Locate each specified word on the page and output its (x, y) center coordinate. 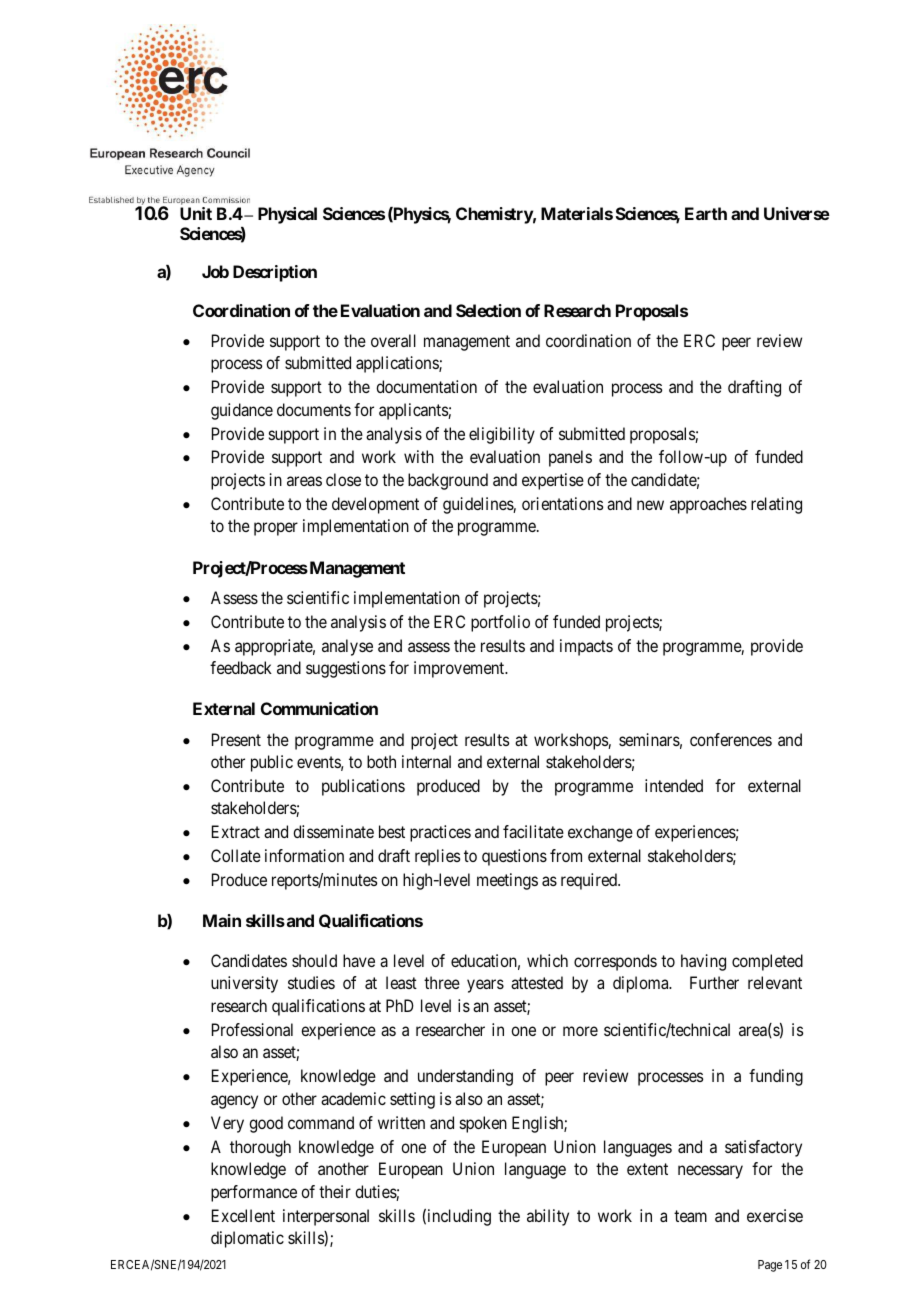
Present (236, 739)
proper (276, 529)
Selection (488, 310)
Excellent (243, 1215)
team (690, 1216)
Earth (706, 213)
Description (275, 273)
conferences (731, 739)
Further (714, 982)
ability (548, 1217)
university (244, 984)
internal (426, 761)
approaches (708, 505)
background (448, 481)
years (485, 986)
